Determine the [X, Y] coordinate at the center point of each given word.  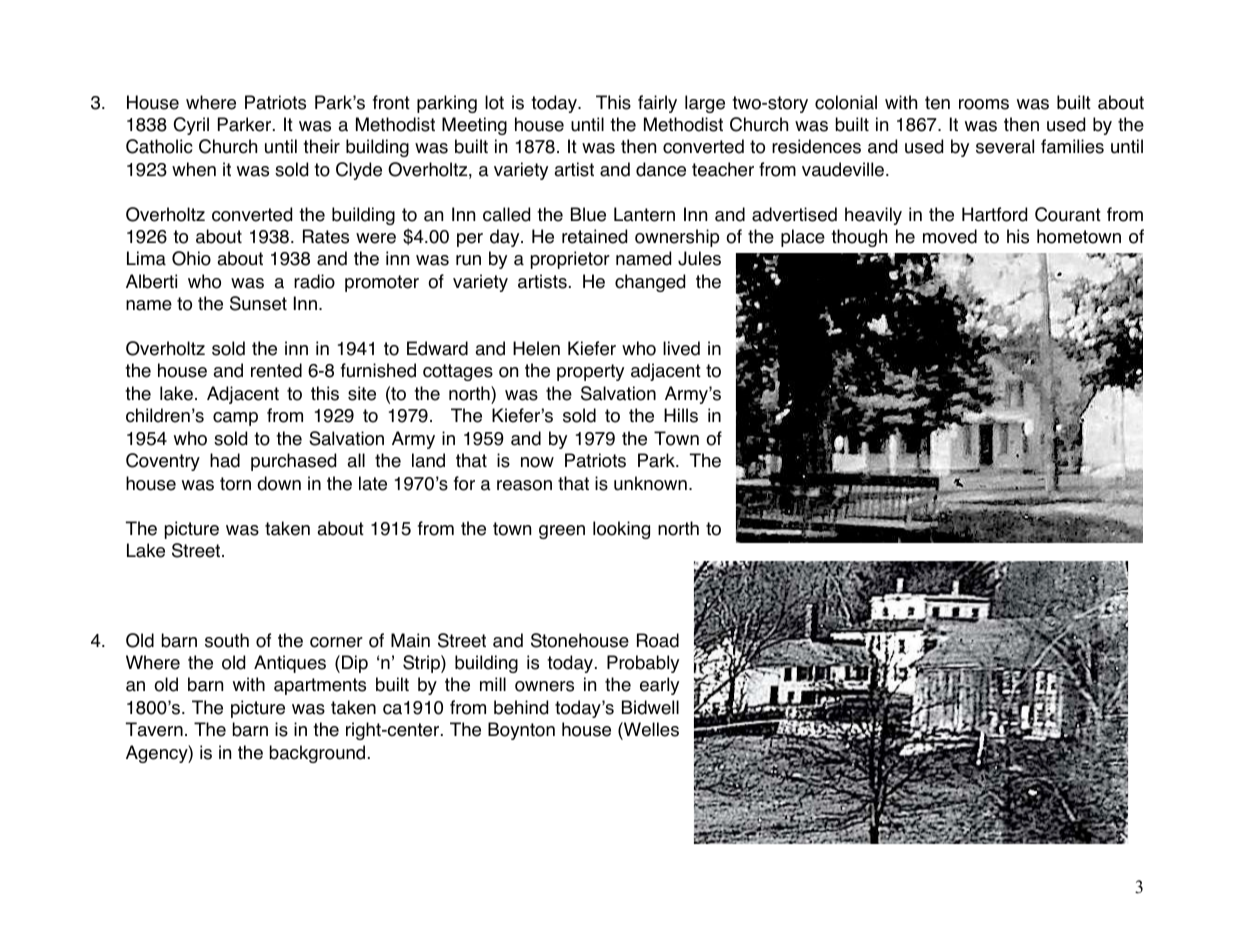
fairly [657, 104]
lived [681, 348]
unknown [650, 483]
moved [950, 236]
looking [621, 530]
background [317, 754]
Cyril [191, 126]
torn [235, 484]
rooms [984, 104]
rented [276, 370]
